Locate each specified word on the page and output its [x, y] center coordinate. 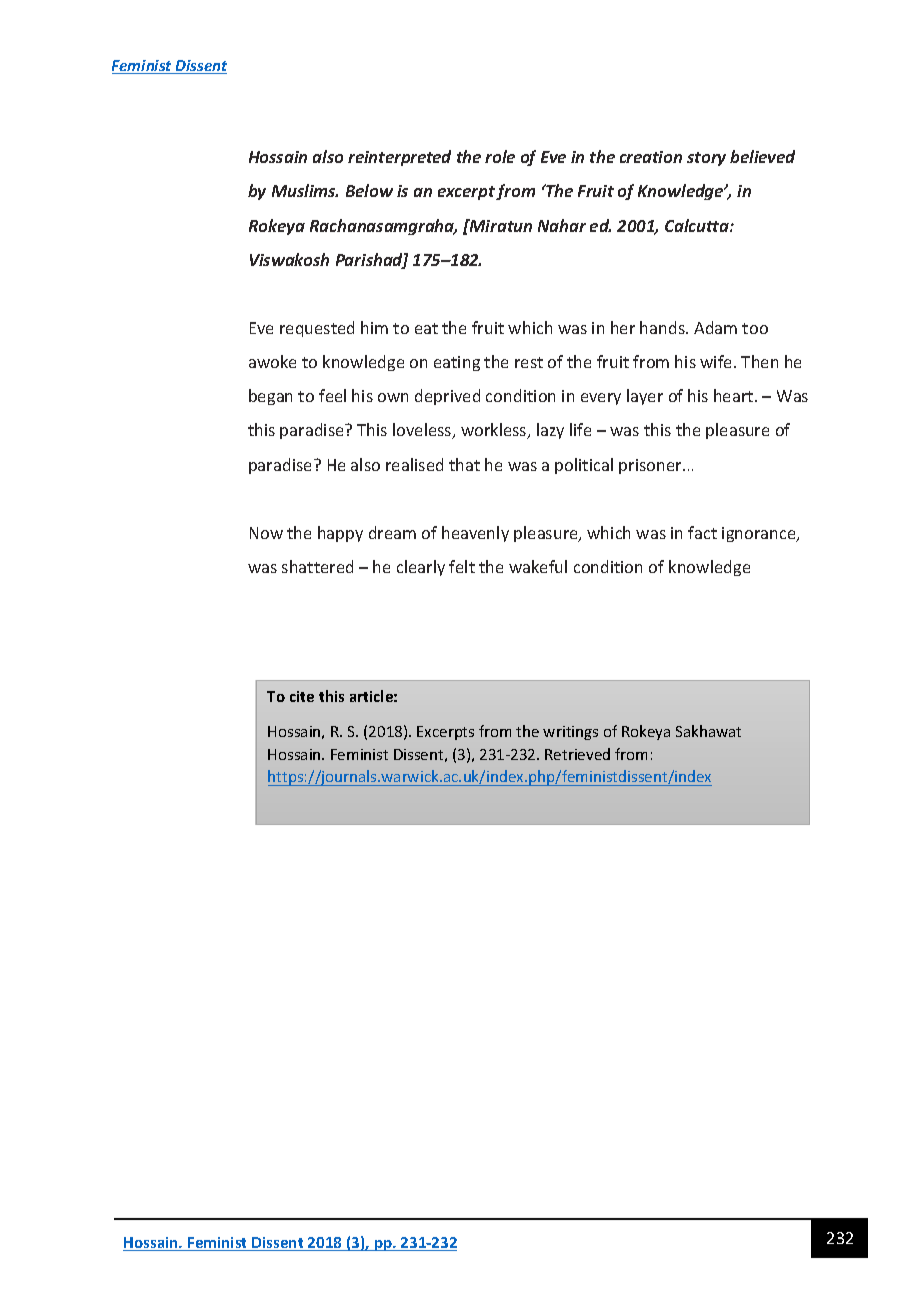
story [706, 159]
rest [529, 362]
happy [340, 534]
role [500, 156]
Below [369, 190]
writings [570, 733]
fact [702, 532]
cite [302, 696]
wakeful [538, 566]
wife [717, 361]
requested [317, 329]
